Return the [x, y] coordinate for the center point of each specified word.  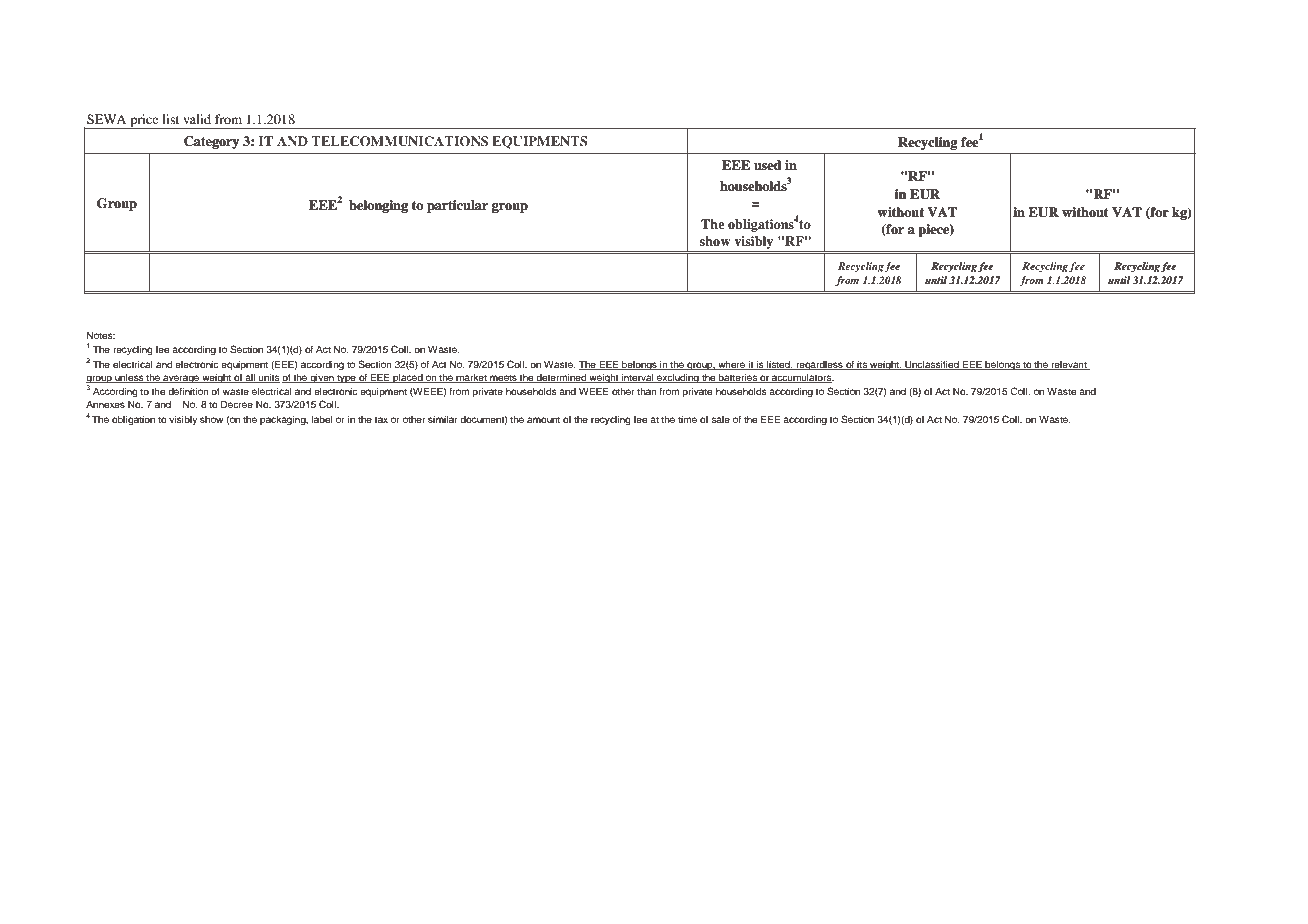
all [250, 378]
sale [720, 419]
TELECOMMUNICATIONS [400, 141]
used [767, 165]
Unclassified [932, 365]
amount [543, 419]
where [732, 365]
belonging [378, 206]
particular [458, 206]
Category [211, 142]
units [268, 378]
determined [562, 378]
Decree [237, 404]
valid [197, 119]
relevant [1069, 365]
